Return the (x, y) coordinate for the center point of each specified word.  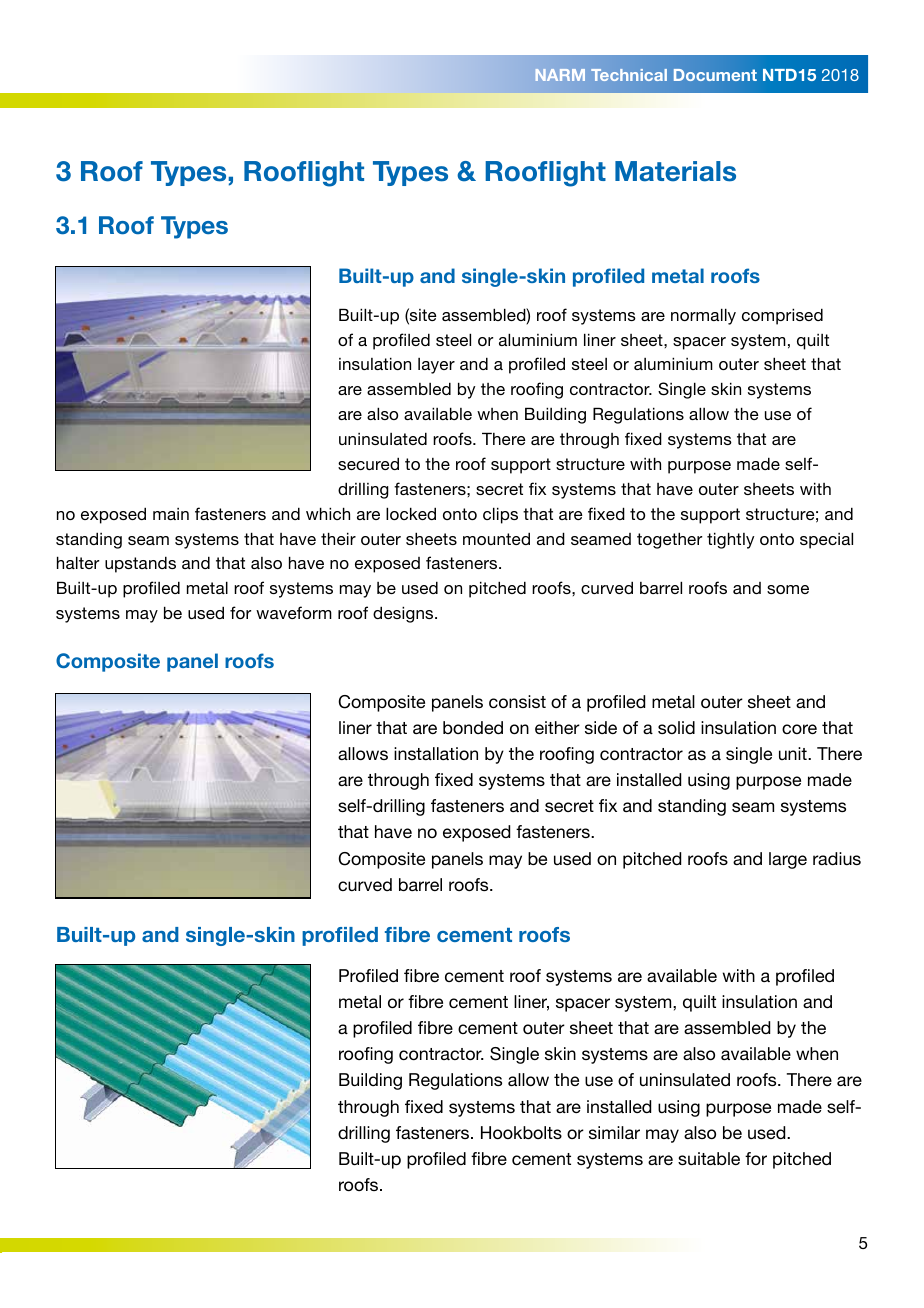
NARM (560, 75)
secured (368, 463)
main (171, 514)
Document (715, 75)
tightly (730, 540)
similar (614, 1132)
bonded (473, 727)
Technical (629, 75)
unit (794, 753)
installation (436, 753)
